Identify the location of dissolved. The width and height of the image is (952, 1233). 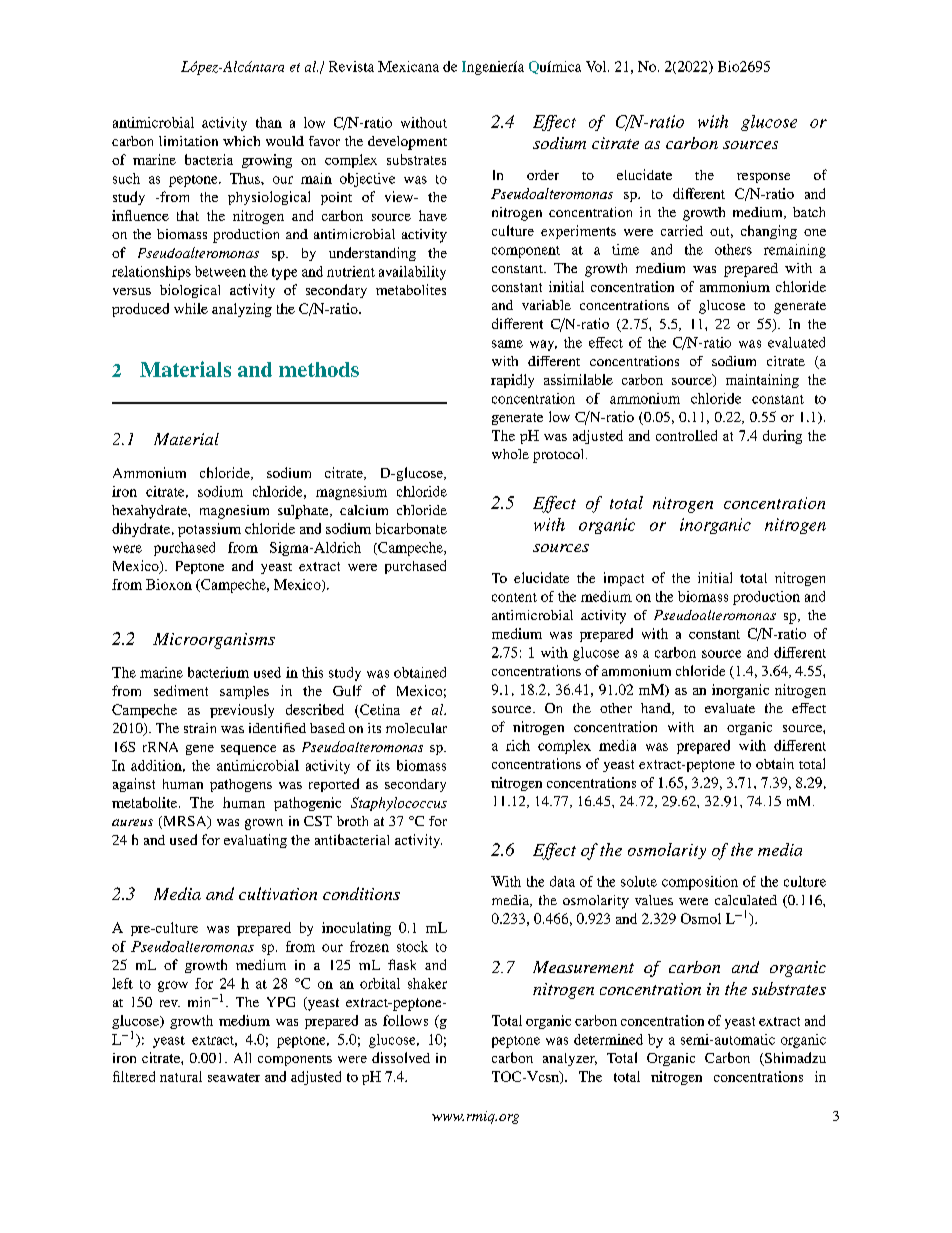
(401, 1057).
